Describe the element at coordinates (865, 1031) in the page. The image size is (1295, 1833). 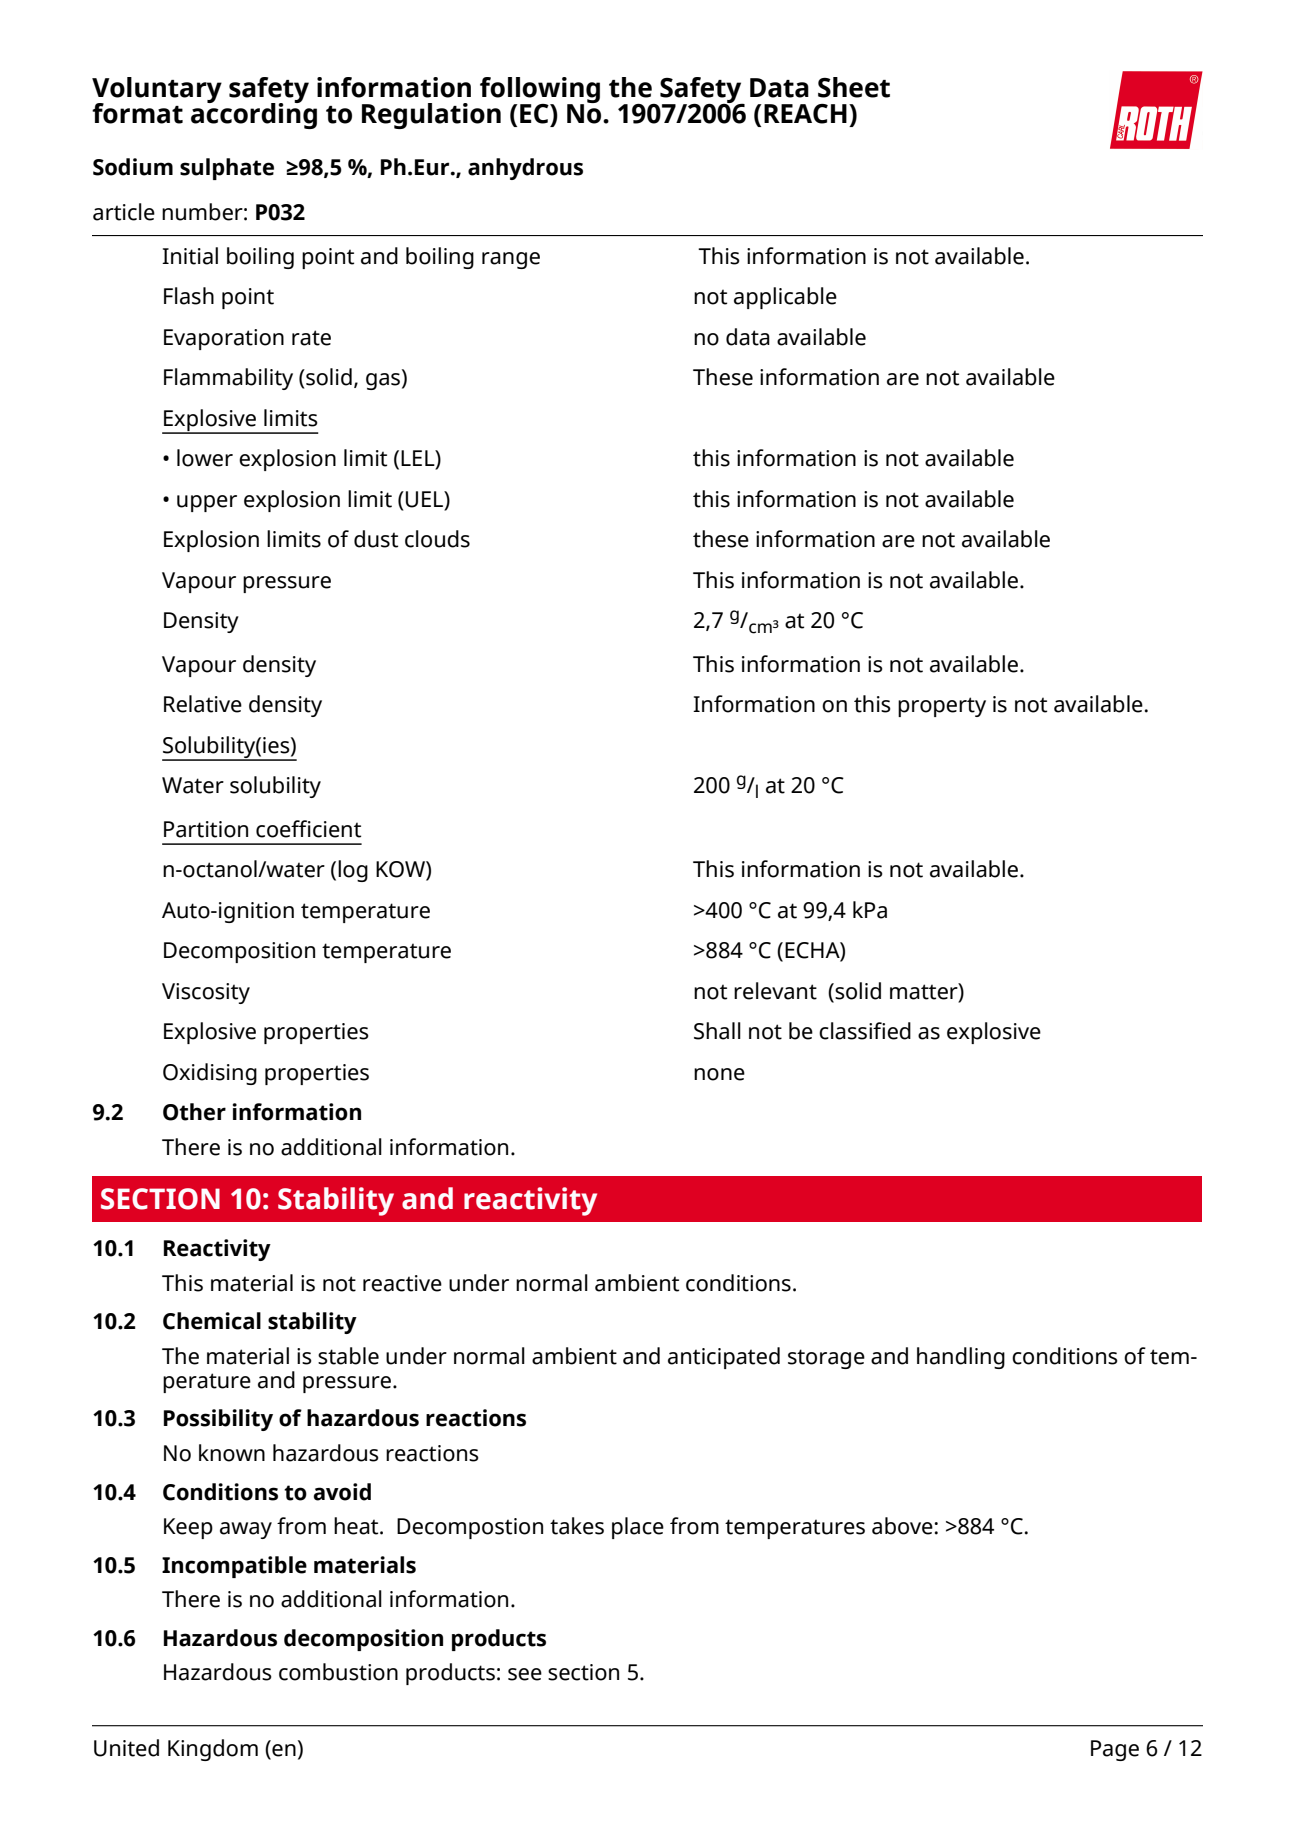
I see `classified` at that location.
